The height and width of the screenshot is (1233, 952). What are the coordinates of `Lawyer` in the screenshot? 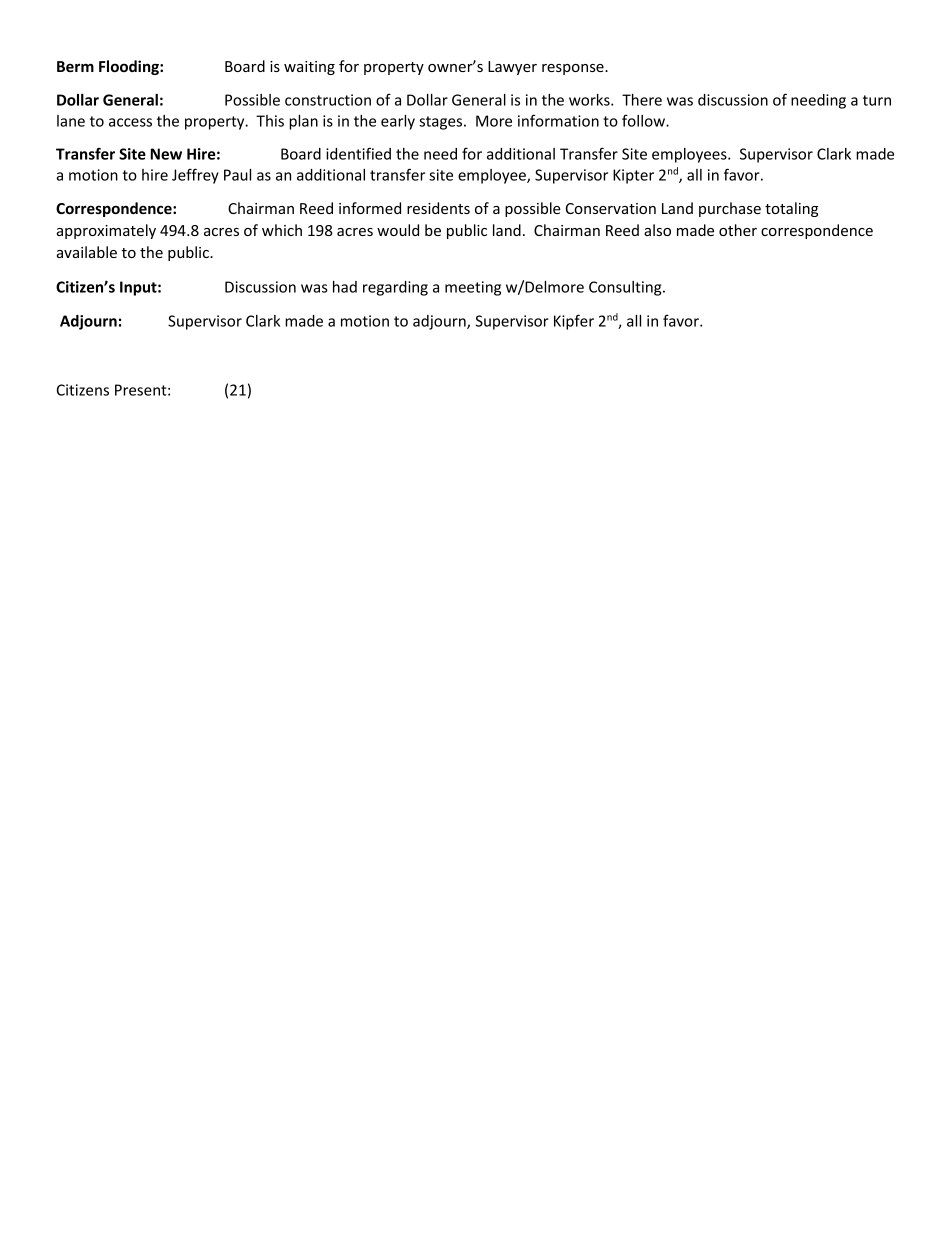 It's located at (512, 68).
